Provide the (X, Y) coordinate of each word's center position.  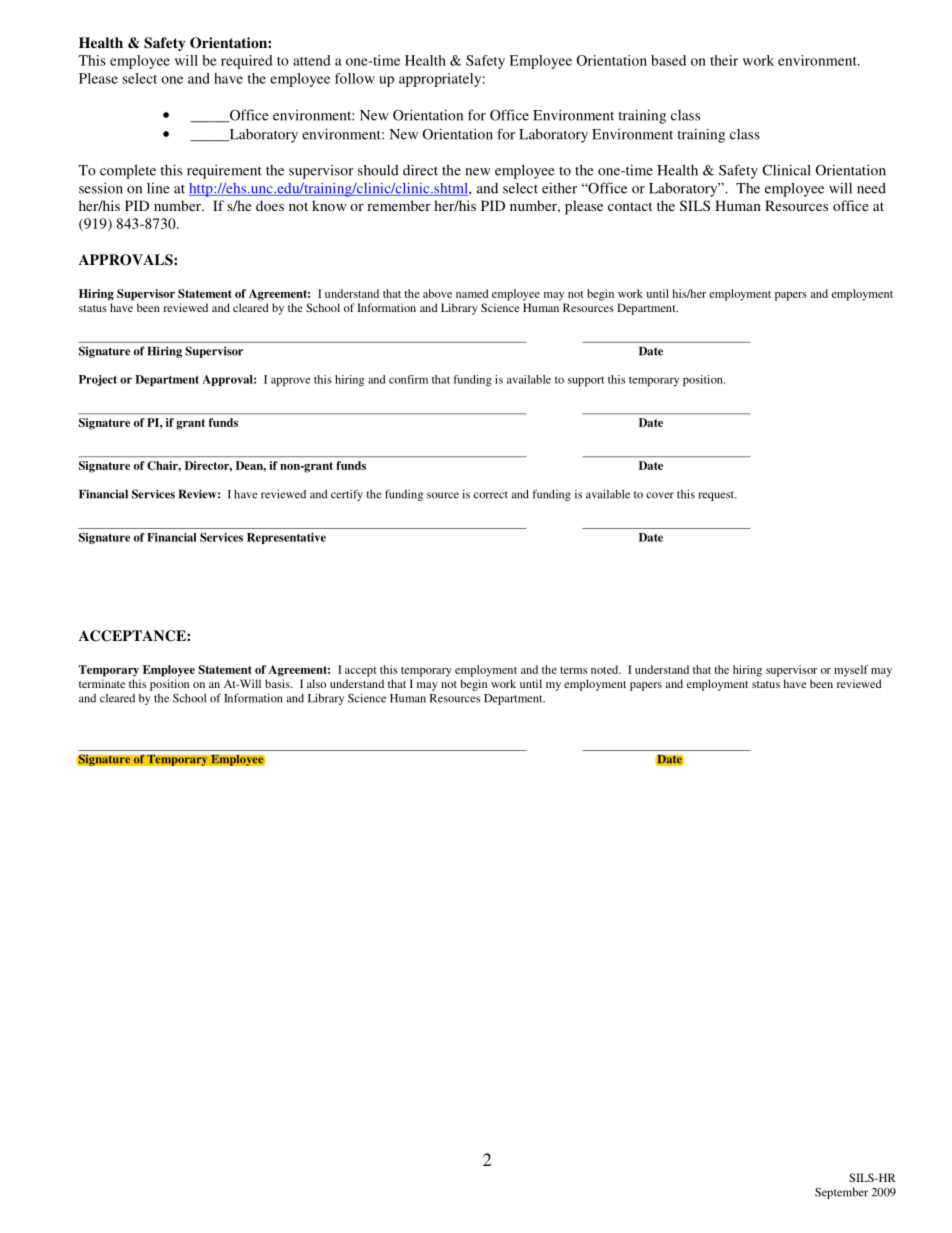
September (841, 1193)
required (247, 62)
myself (851, 671)
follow (355, 78)
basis (278, 683)
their (724, 60)
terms (573, 670)
